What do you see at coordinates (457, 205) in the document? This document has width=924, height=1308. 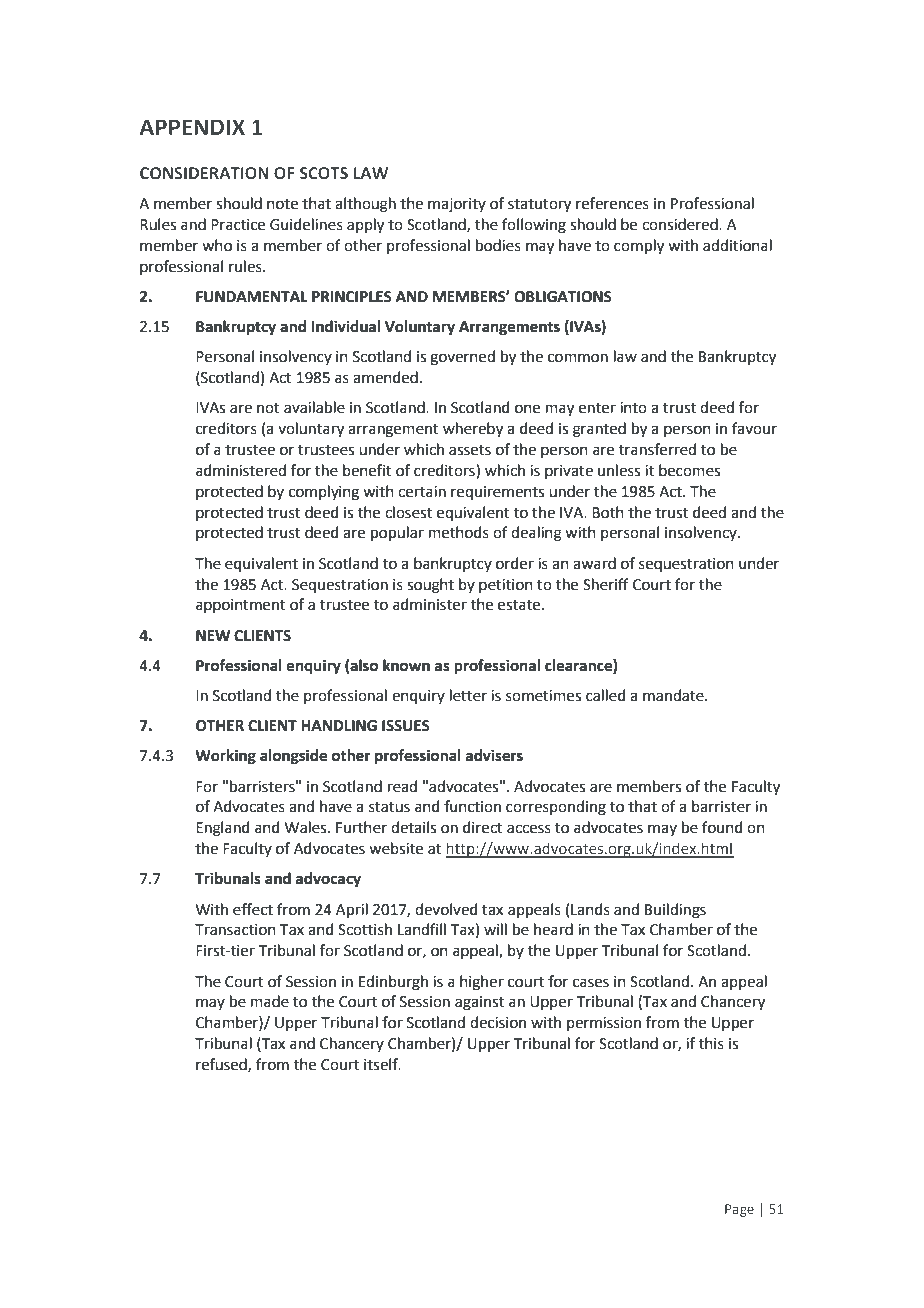 I see `majority` at bounding box center [457, 205].
